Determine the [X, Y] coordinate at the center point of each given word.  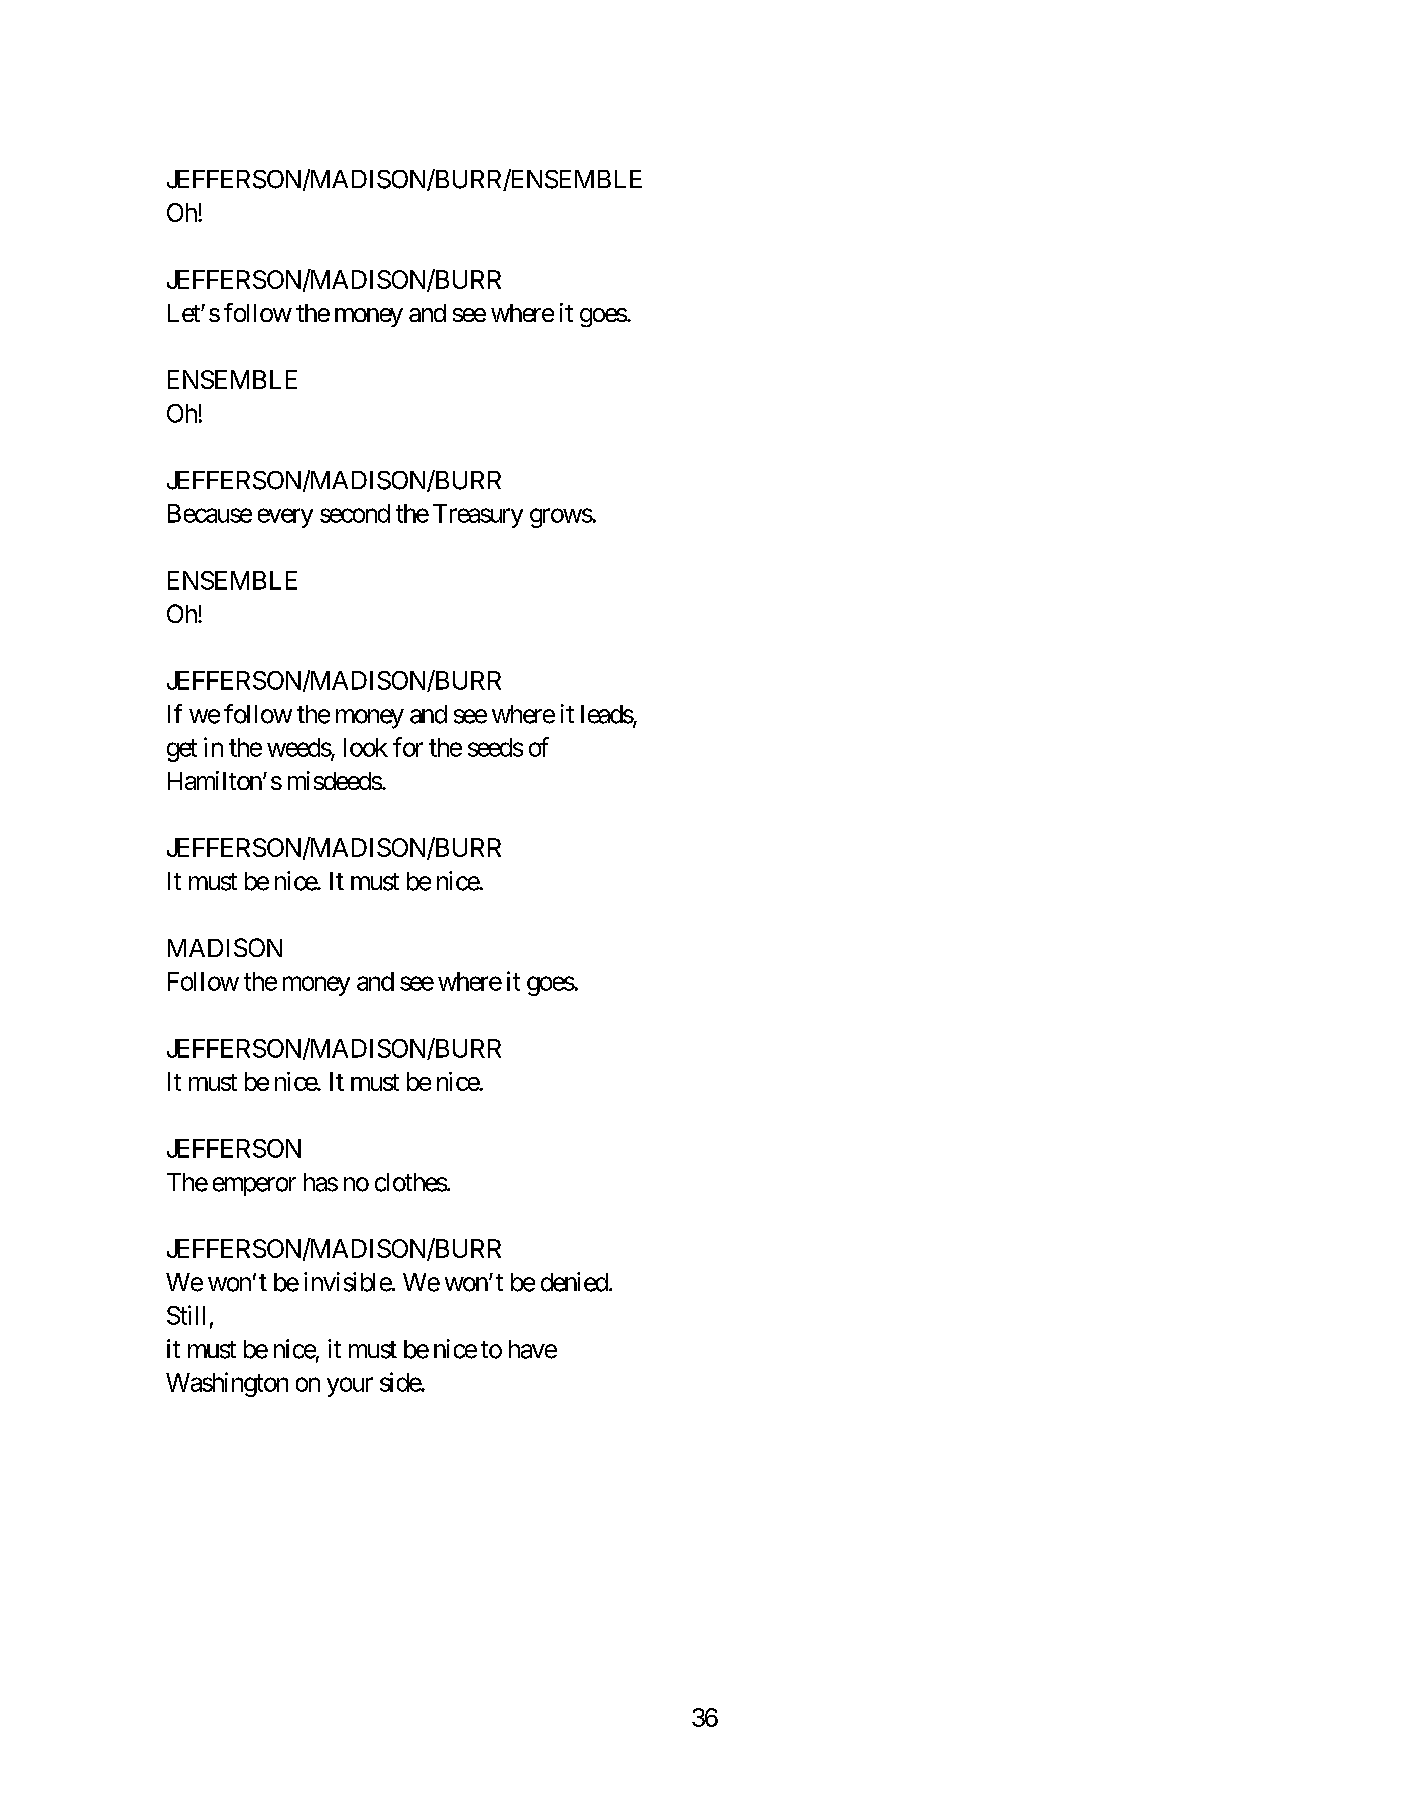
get [182, 750]
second [355, 513]
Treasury [478, 516]
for [408, 747]
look [366, 747]
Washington [227, 1384]
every [285, 518]
